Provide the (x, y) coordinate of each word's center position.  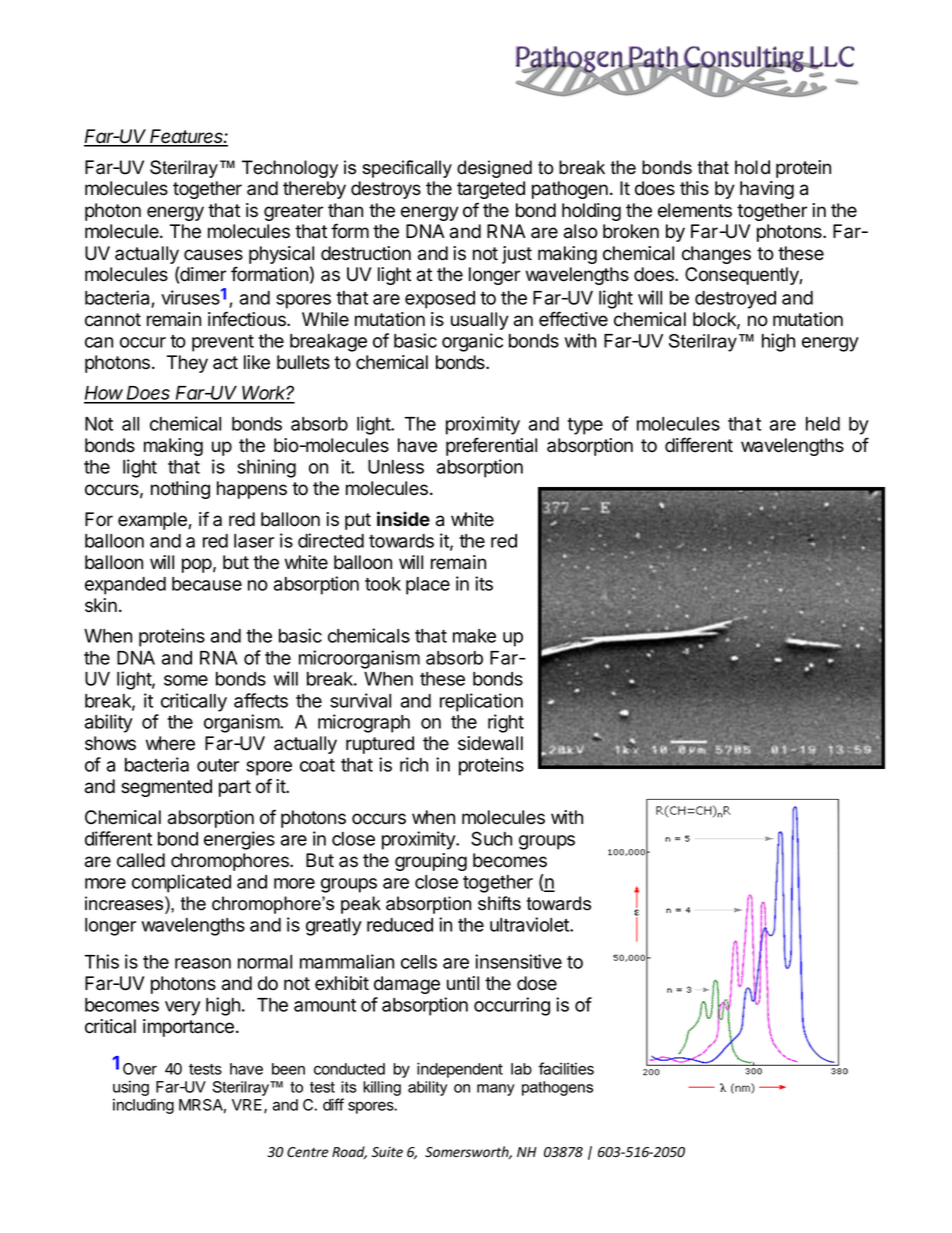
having (767, 190)
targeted (491, 190)
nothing (180, 490)
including (143, 1106)
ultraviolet (530, 924)
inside (403, 519)
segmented (166, 788)
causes (213, 255)
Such (491, 838)
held (823, 424)
